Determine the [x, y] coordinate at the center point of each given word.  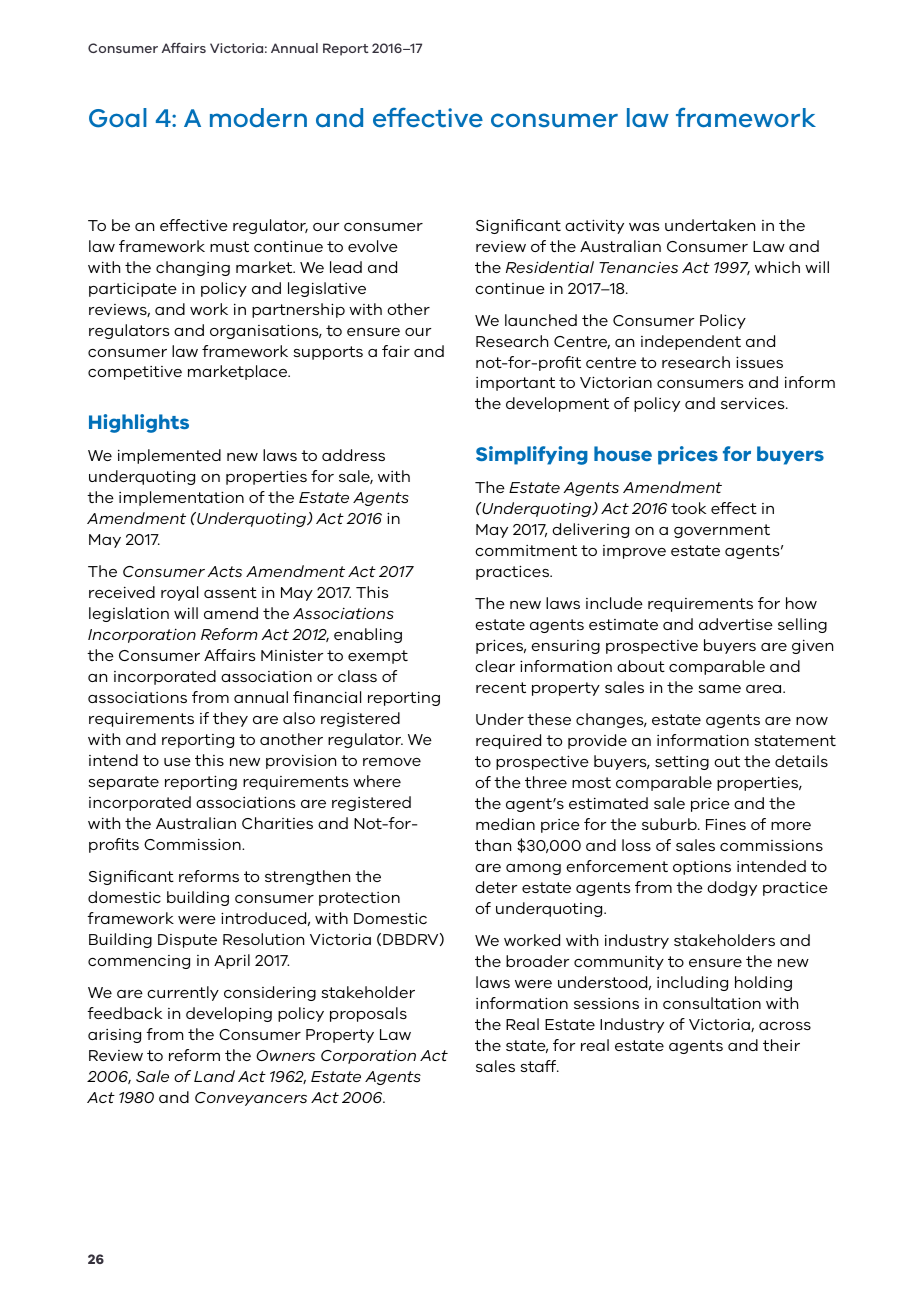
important [515, 384]
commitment [526, 550]
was [644, 227]
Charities [277, 823]
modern [258, 118]
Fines [726, 824]
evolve [373, 246]
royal [179, 593]
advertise [736, 624]
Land [214, 1076]
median [505, 824]
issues [759, 362]
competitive [135, 373]
